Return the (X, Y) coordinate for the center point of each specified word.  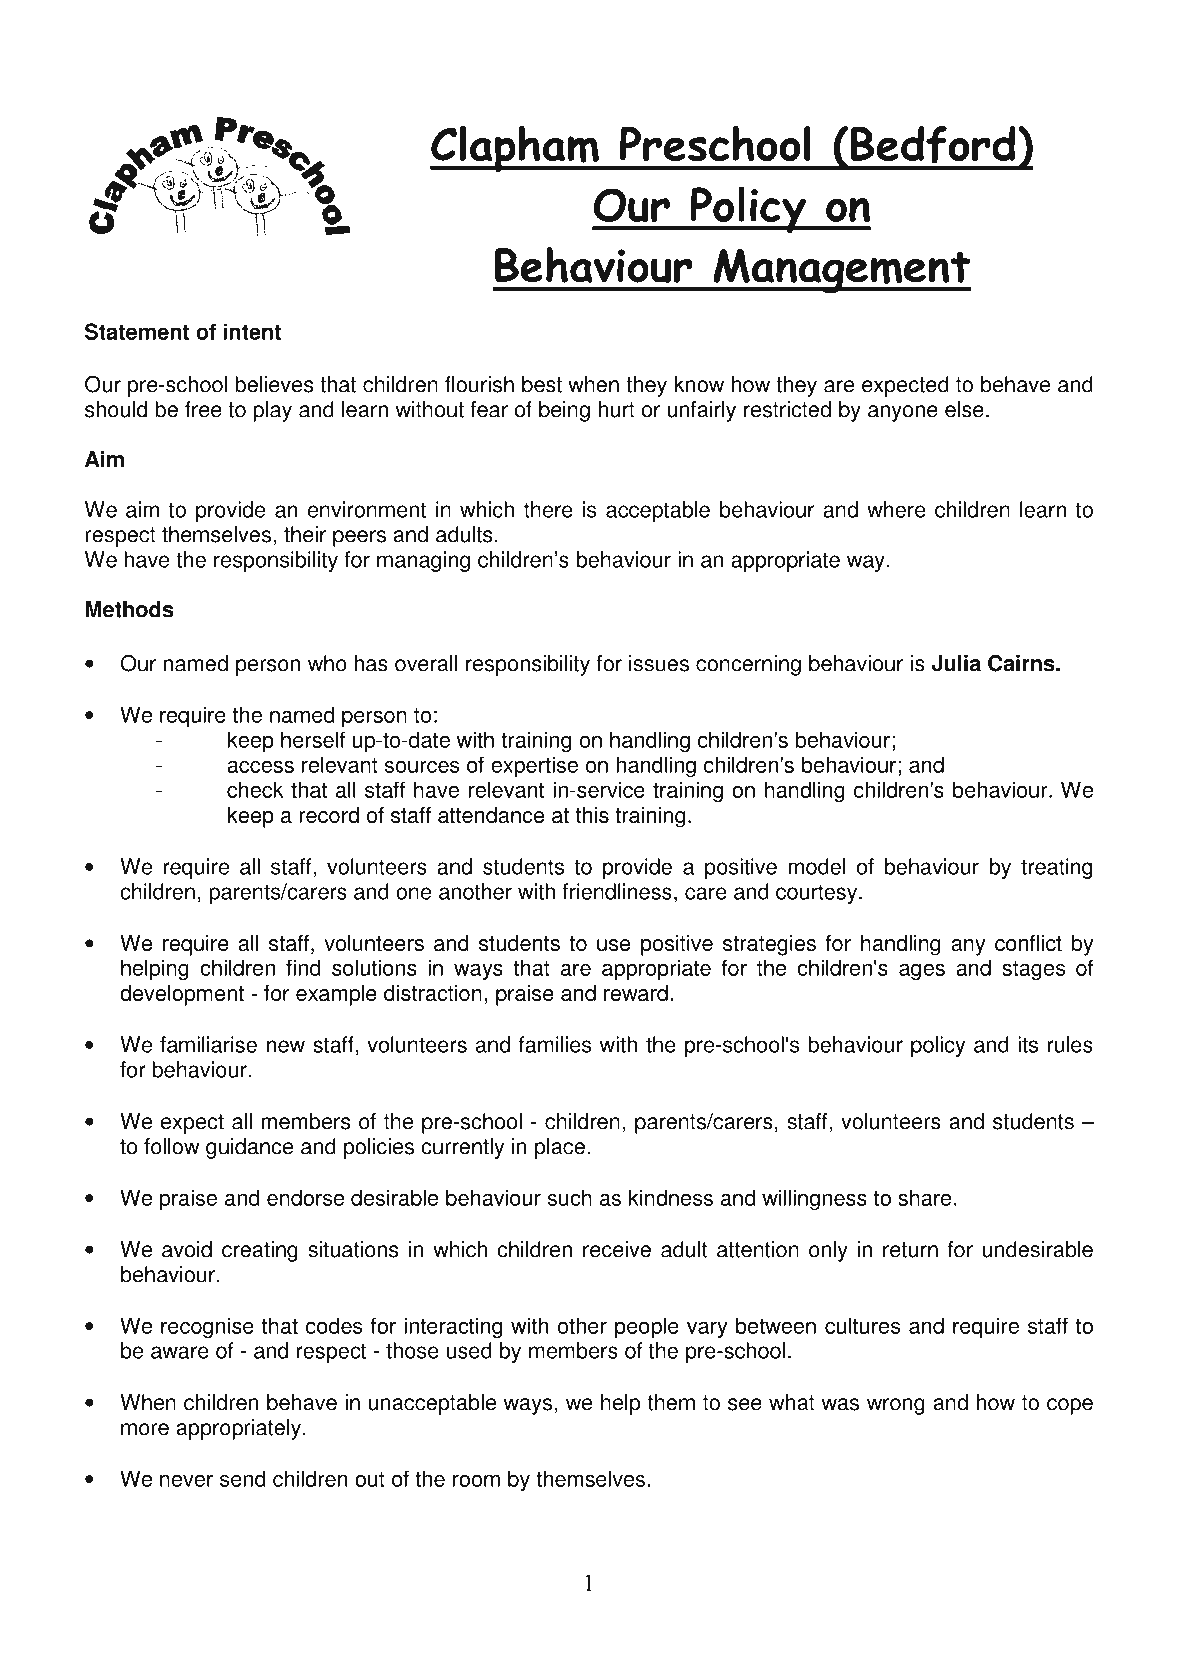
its (1028, 1044)
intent (252, 331)
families (555, 1044)
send (243, 1478)
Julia (956, 663)
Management (841, 271)
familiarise (208, 1044)
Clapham (515, 149)
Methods (129, 609)
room (476, 1480)
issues (659, 663)
